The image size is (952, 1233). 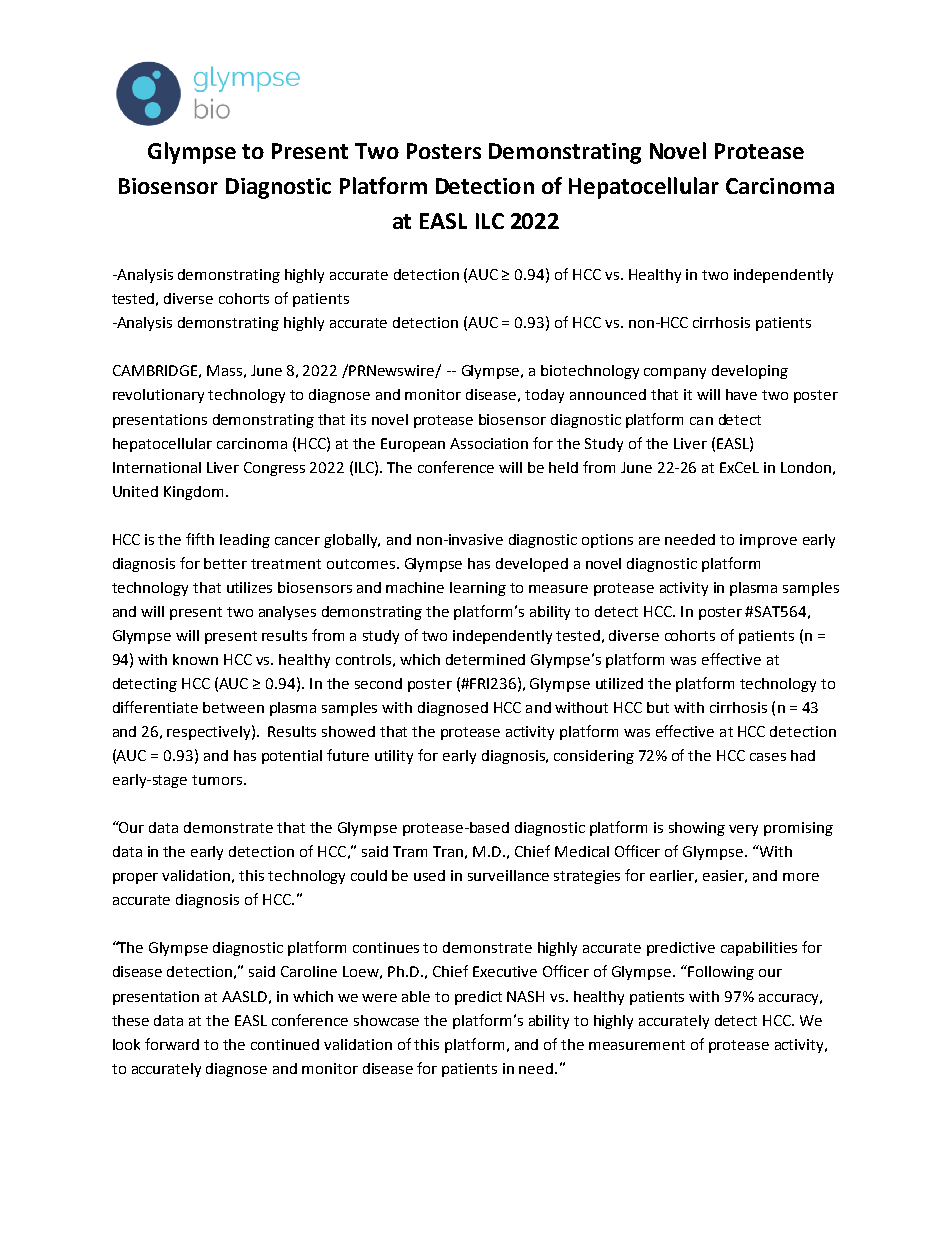 What do you see at coordinates (544, 396) in the image?
I see `today` at bounding box center [544, 396].
